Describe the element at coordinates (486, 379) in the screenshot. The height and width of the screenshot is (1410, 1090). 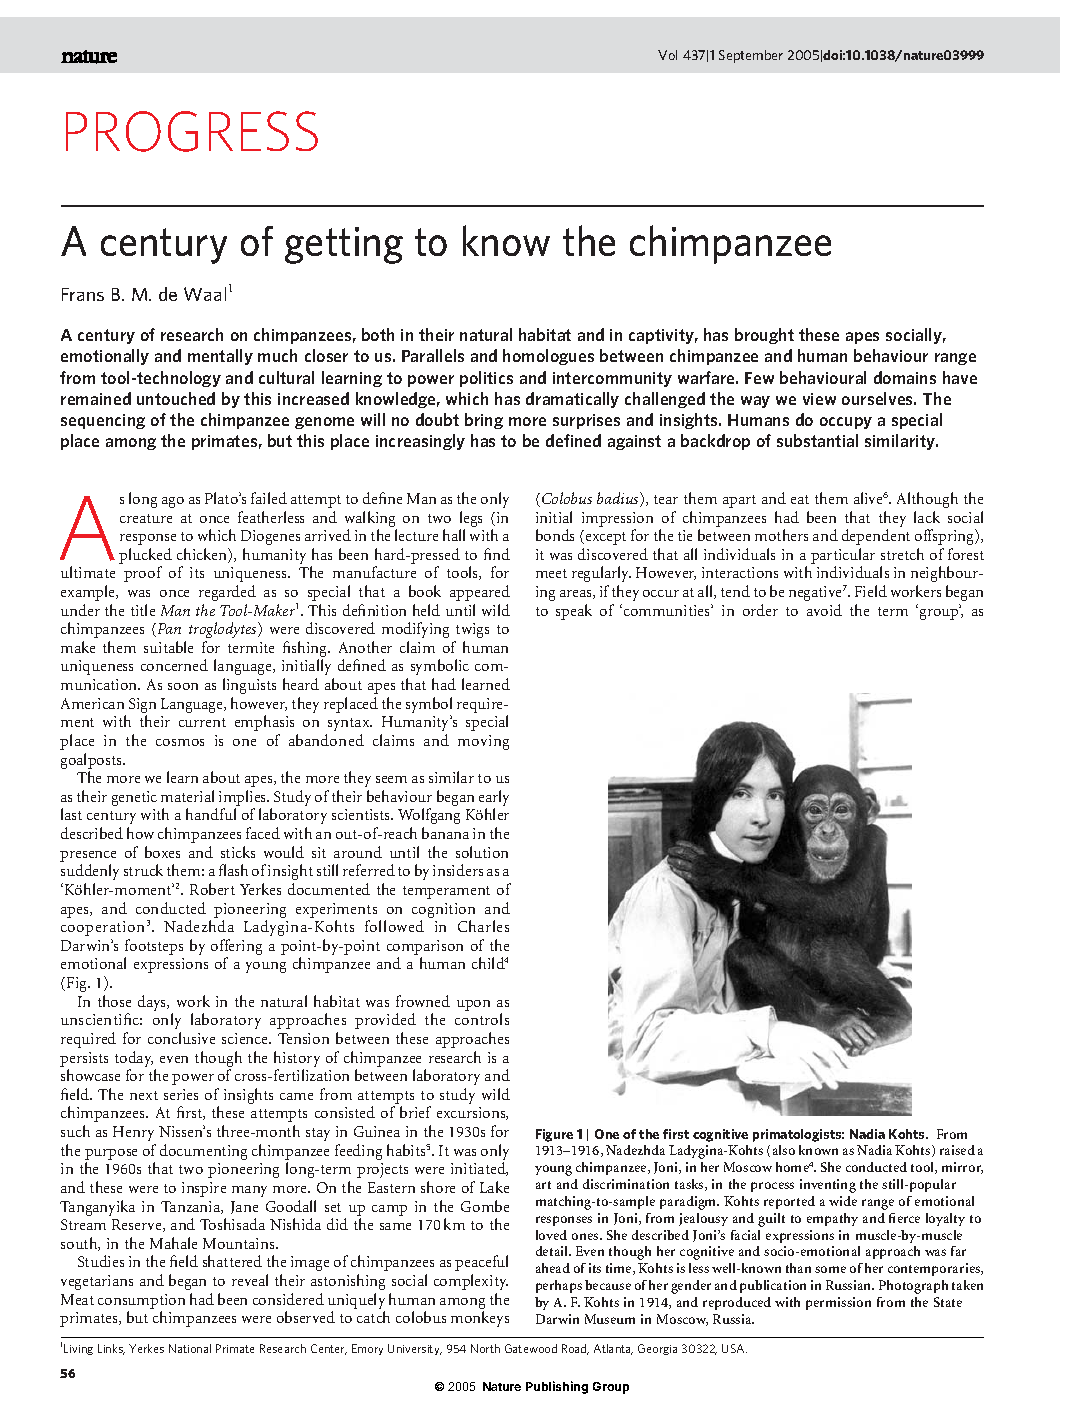
I see `politics` at that location.
